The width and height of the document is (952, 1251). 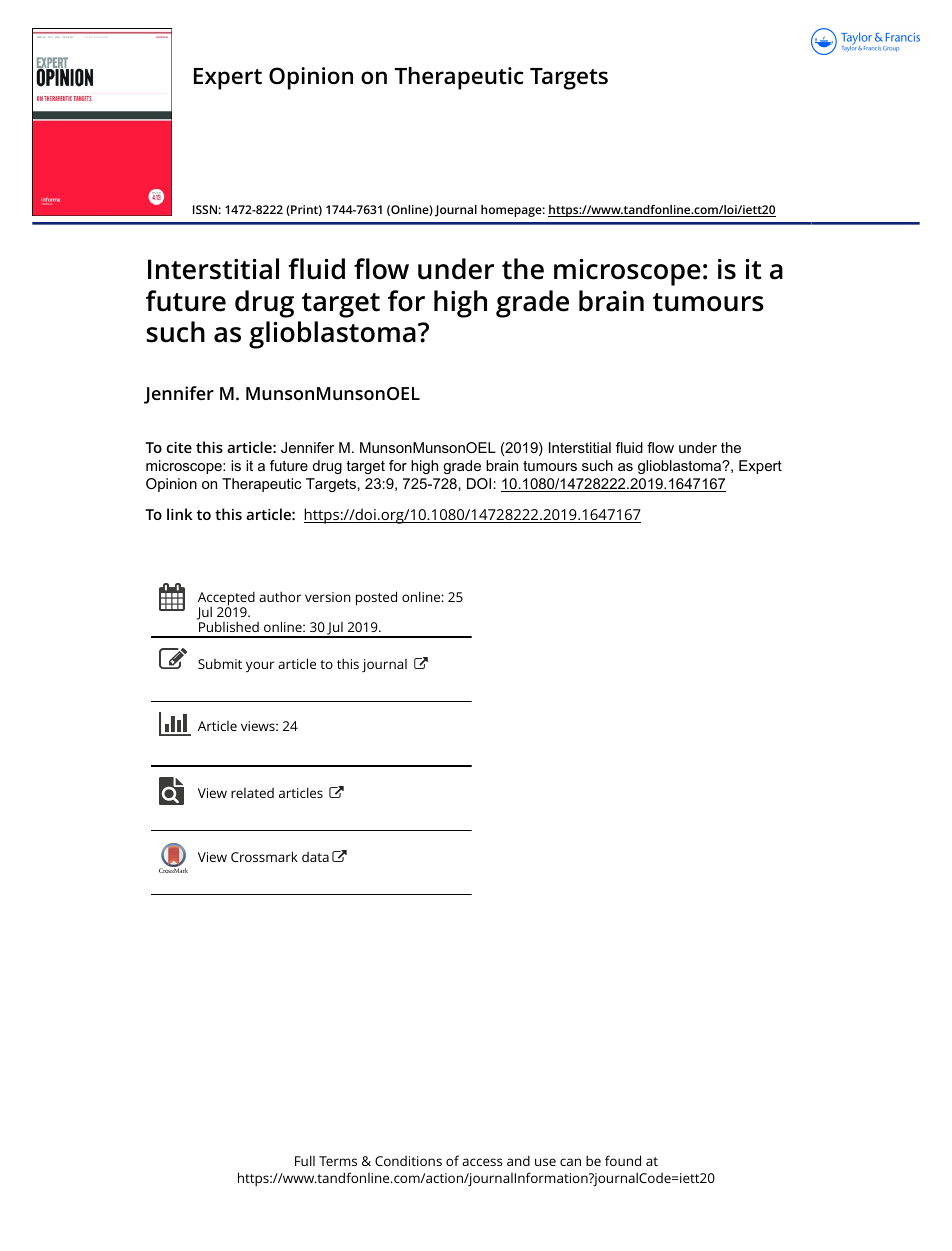 I want to click on posted, so click(x=376, y=598).
